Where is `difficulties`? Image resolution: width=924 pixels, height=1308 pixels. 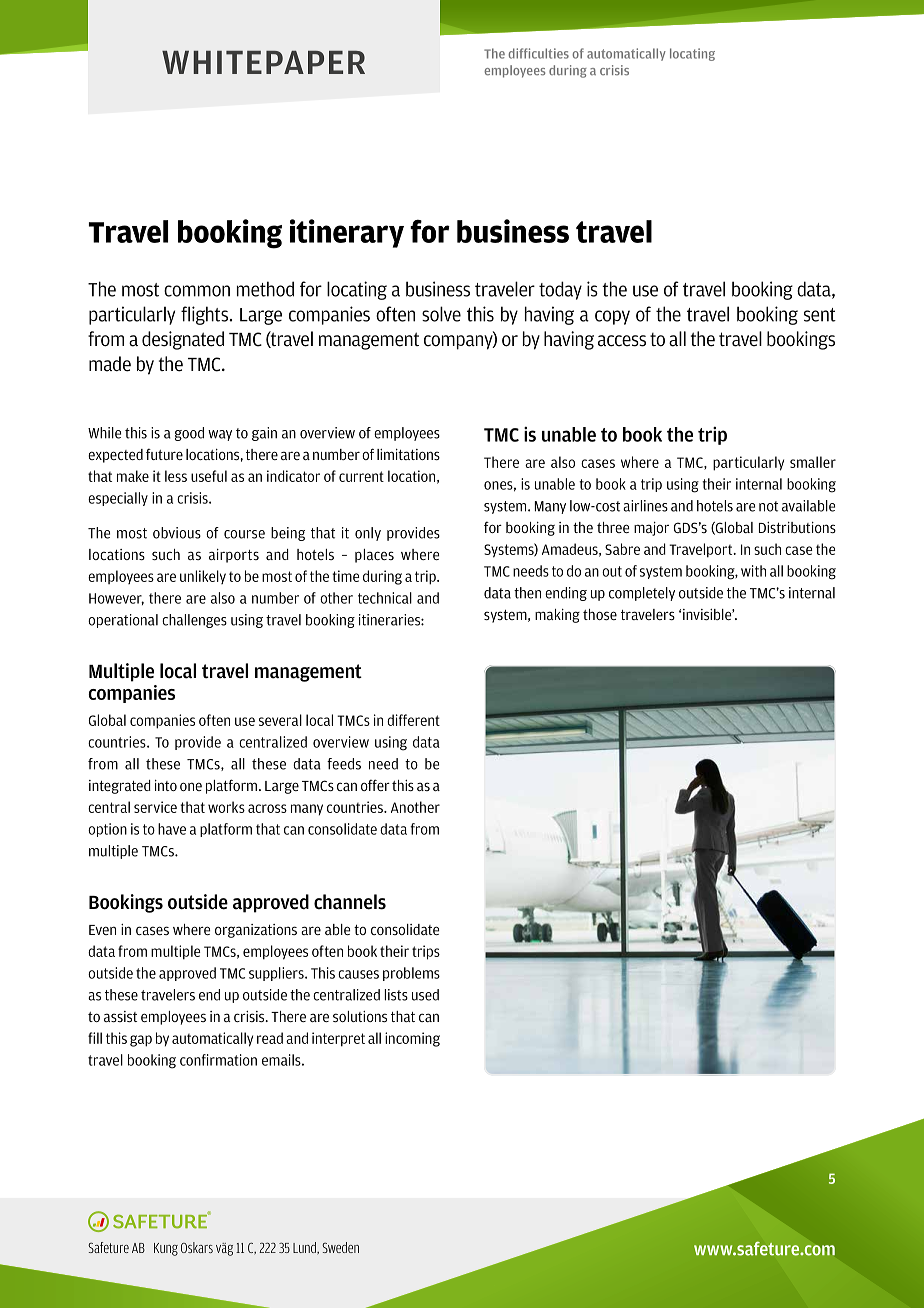 difficulties is located at coordinates (538, 53).
